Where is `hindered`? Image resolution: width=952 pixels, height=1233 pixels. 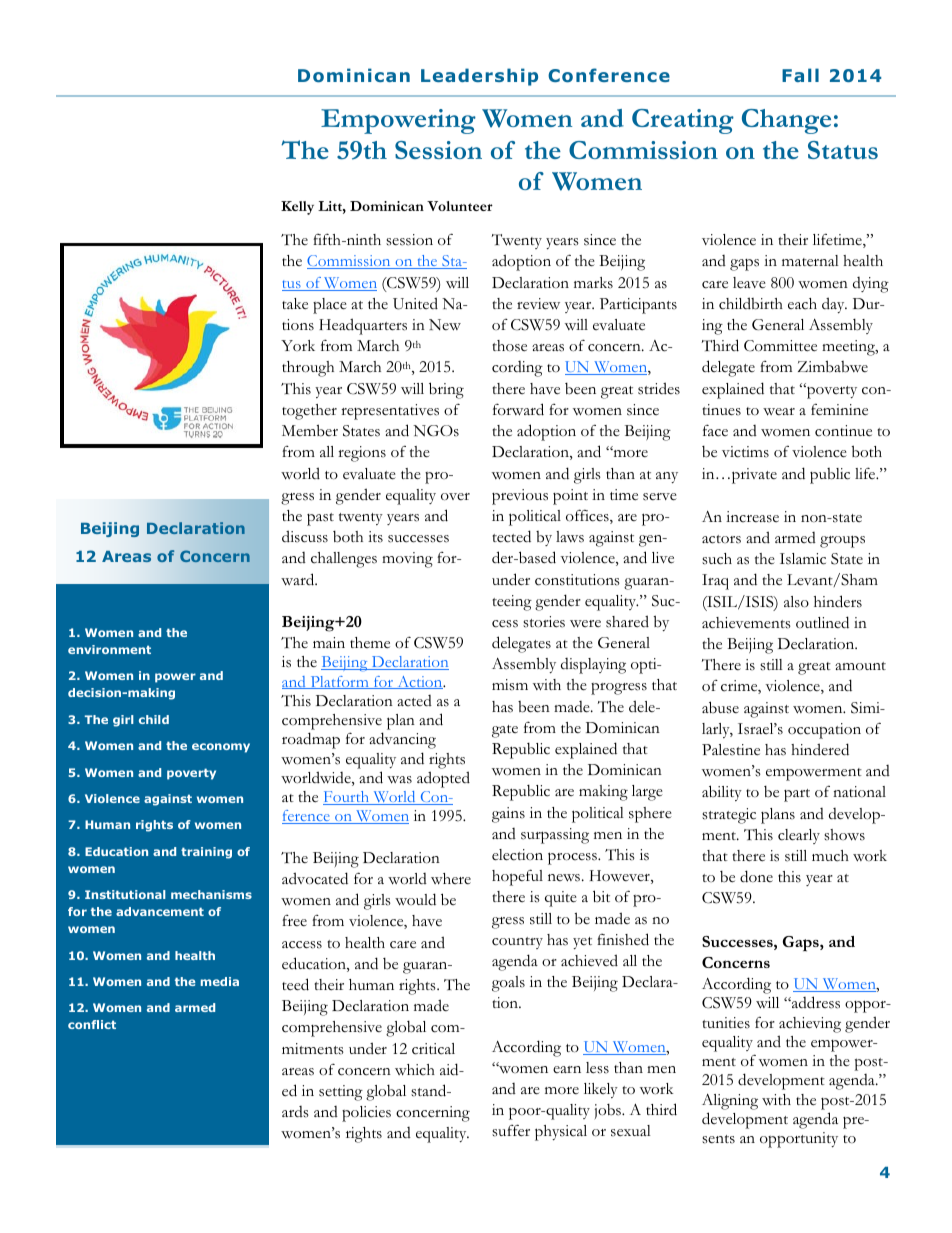
hindered is located at coordinates (820, 749).
